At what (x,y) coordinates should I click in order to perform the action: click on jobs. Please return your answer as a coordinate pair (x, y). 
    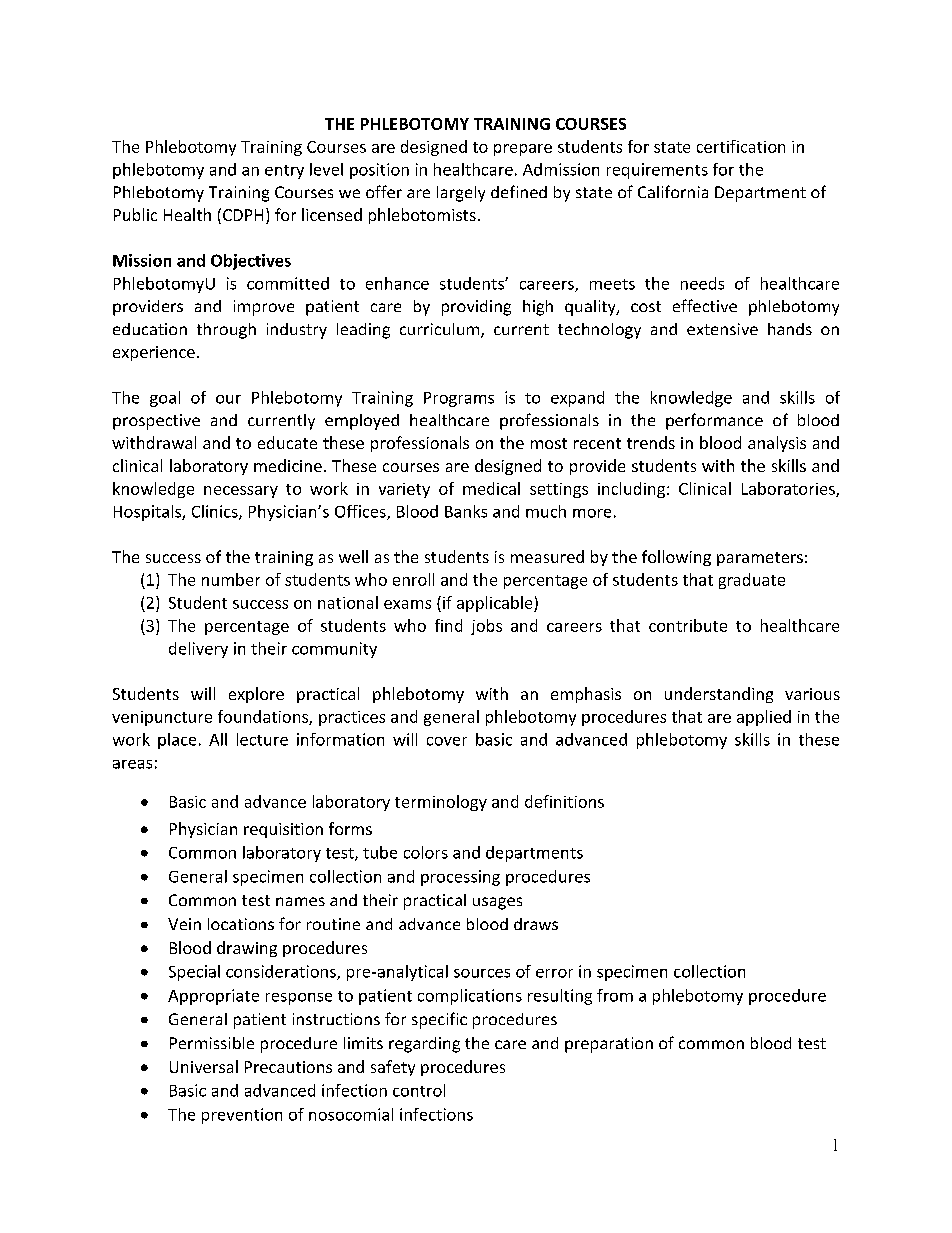
    Looking at the image, I should click on (486, 627).
